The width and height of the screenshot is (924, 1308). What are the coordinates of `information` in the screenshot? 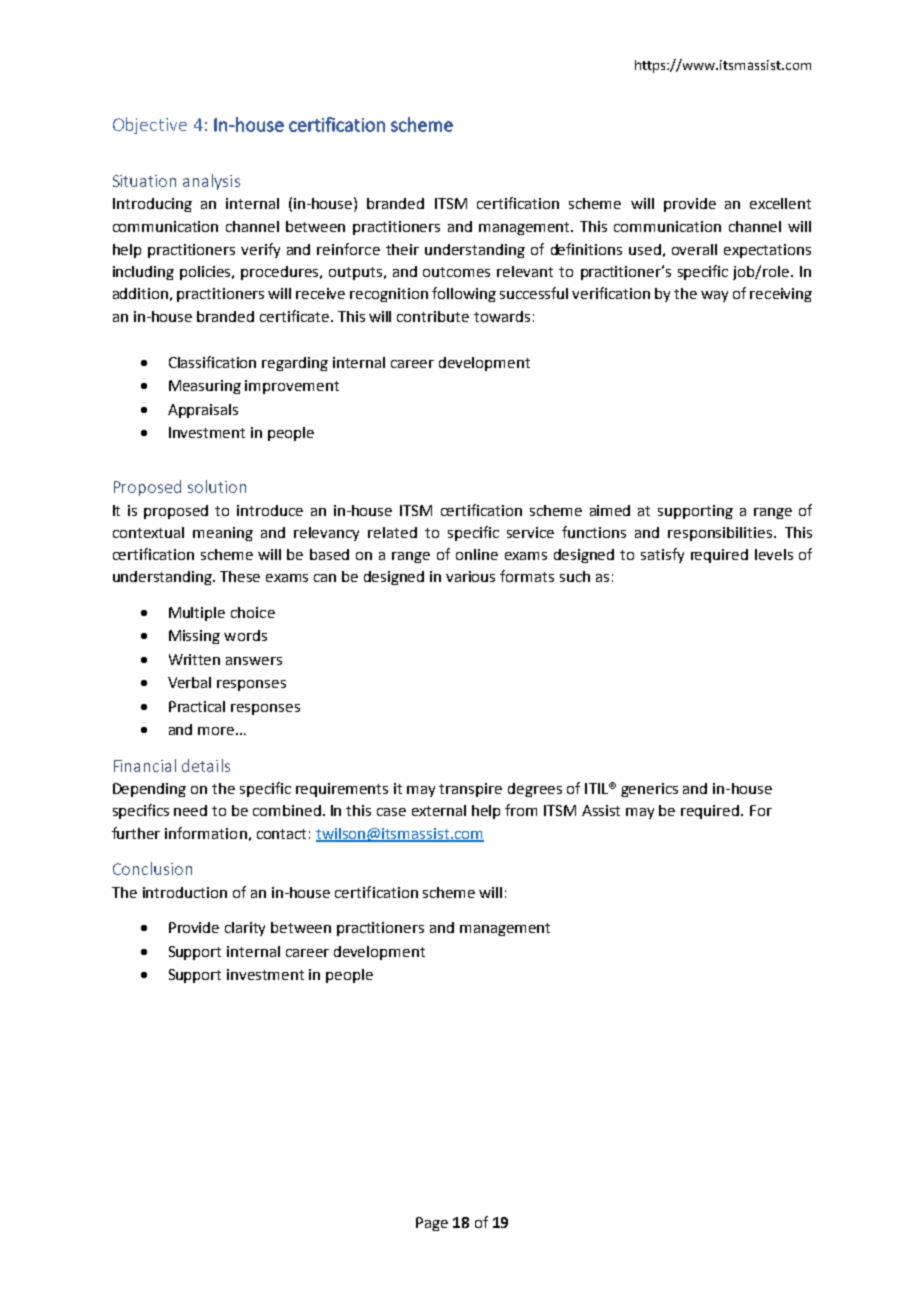 It's located at (206, 833).
